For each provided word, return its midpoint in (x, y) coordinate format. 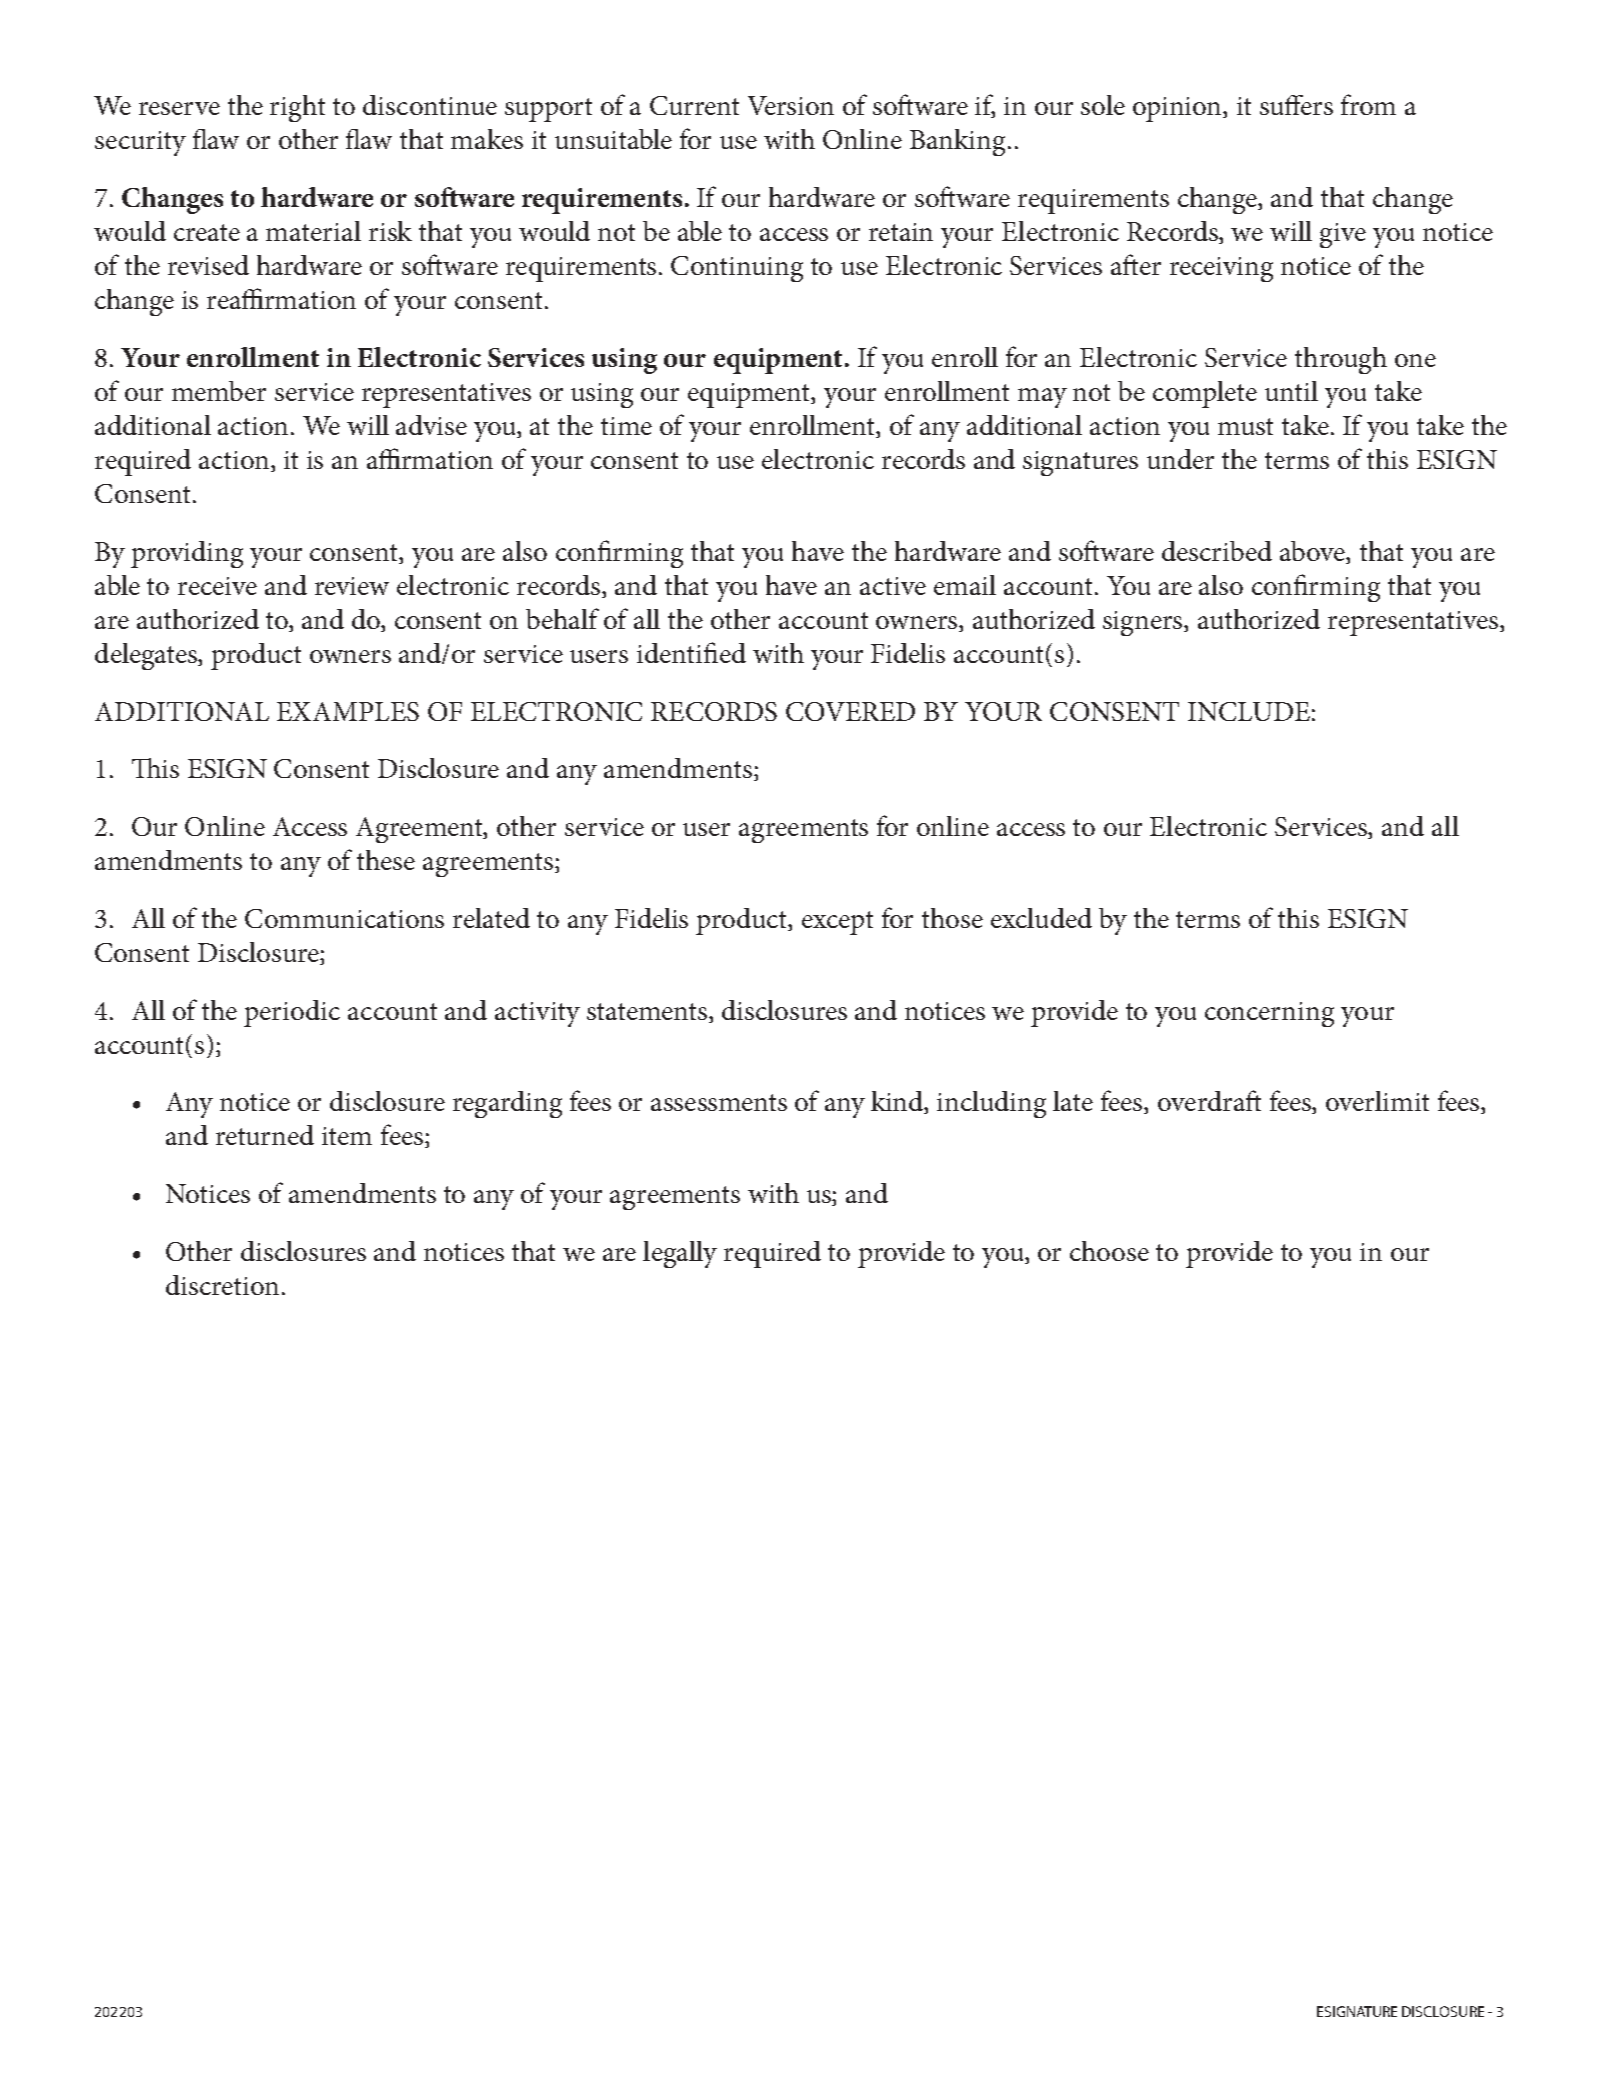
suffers (1296, 105)
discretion (222, 1285)
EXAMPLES (348, 711)
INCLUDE (1249, 711)
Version (791, 105)
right (297, 108)
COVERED (850, 711)
